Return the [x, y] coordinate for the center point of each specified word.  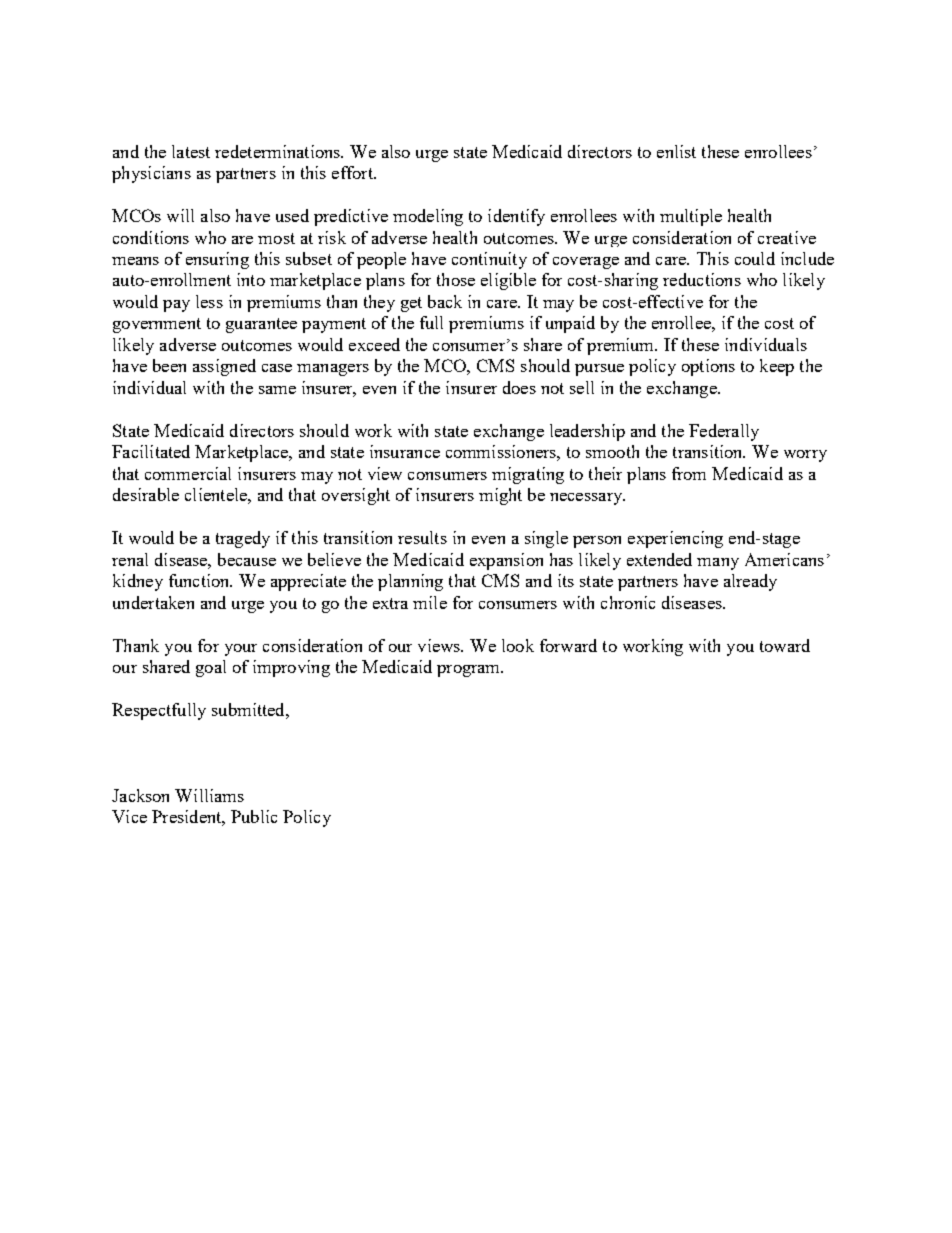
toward [785, 645]
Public [254, 816]
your [241, 650]
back [445, 301]
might [500, 496]
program [470, 671]
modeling [428, 217]
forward [568, 645]
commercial [188, 473]
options [708, 367]
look [518, 645]
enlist [676, 151]
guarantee [261, 325]
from [689, 473]
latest [191, 151]
